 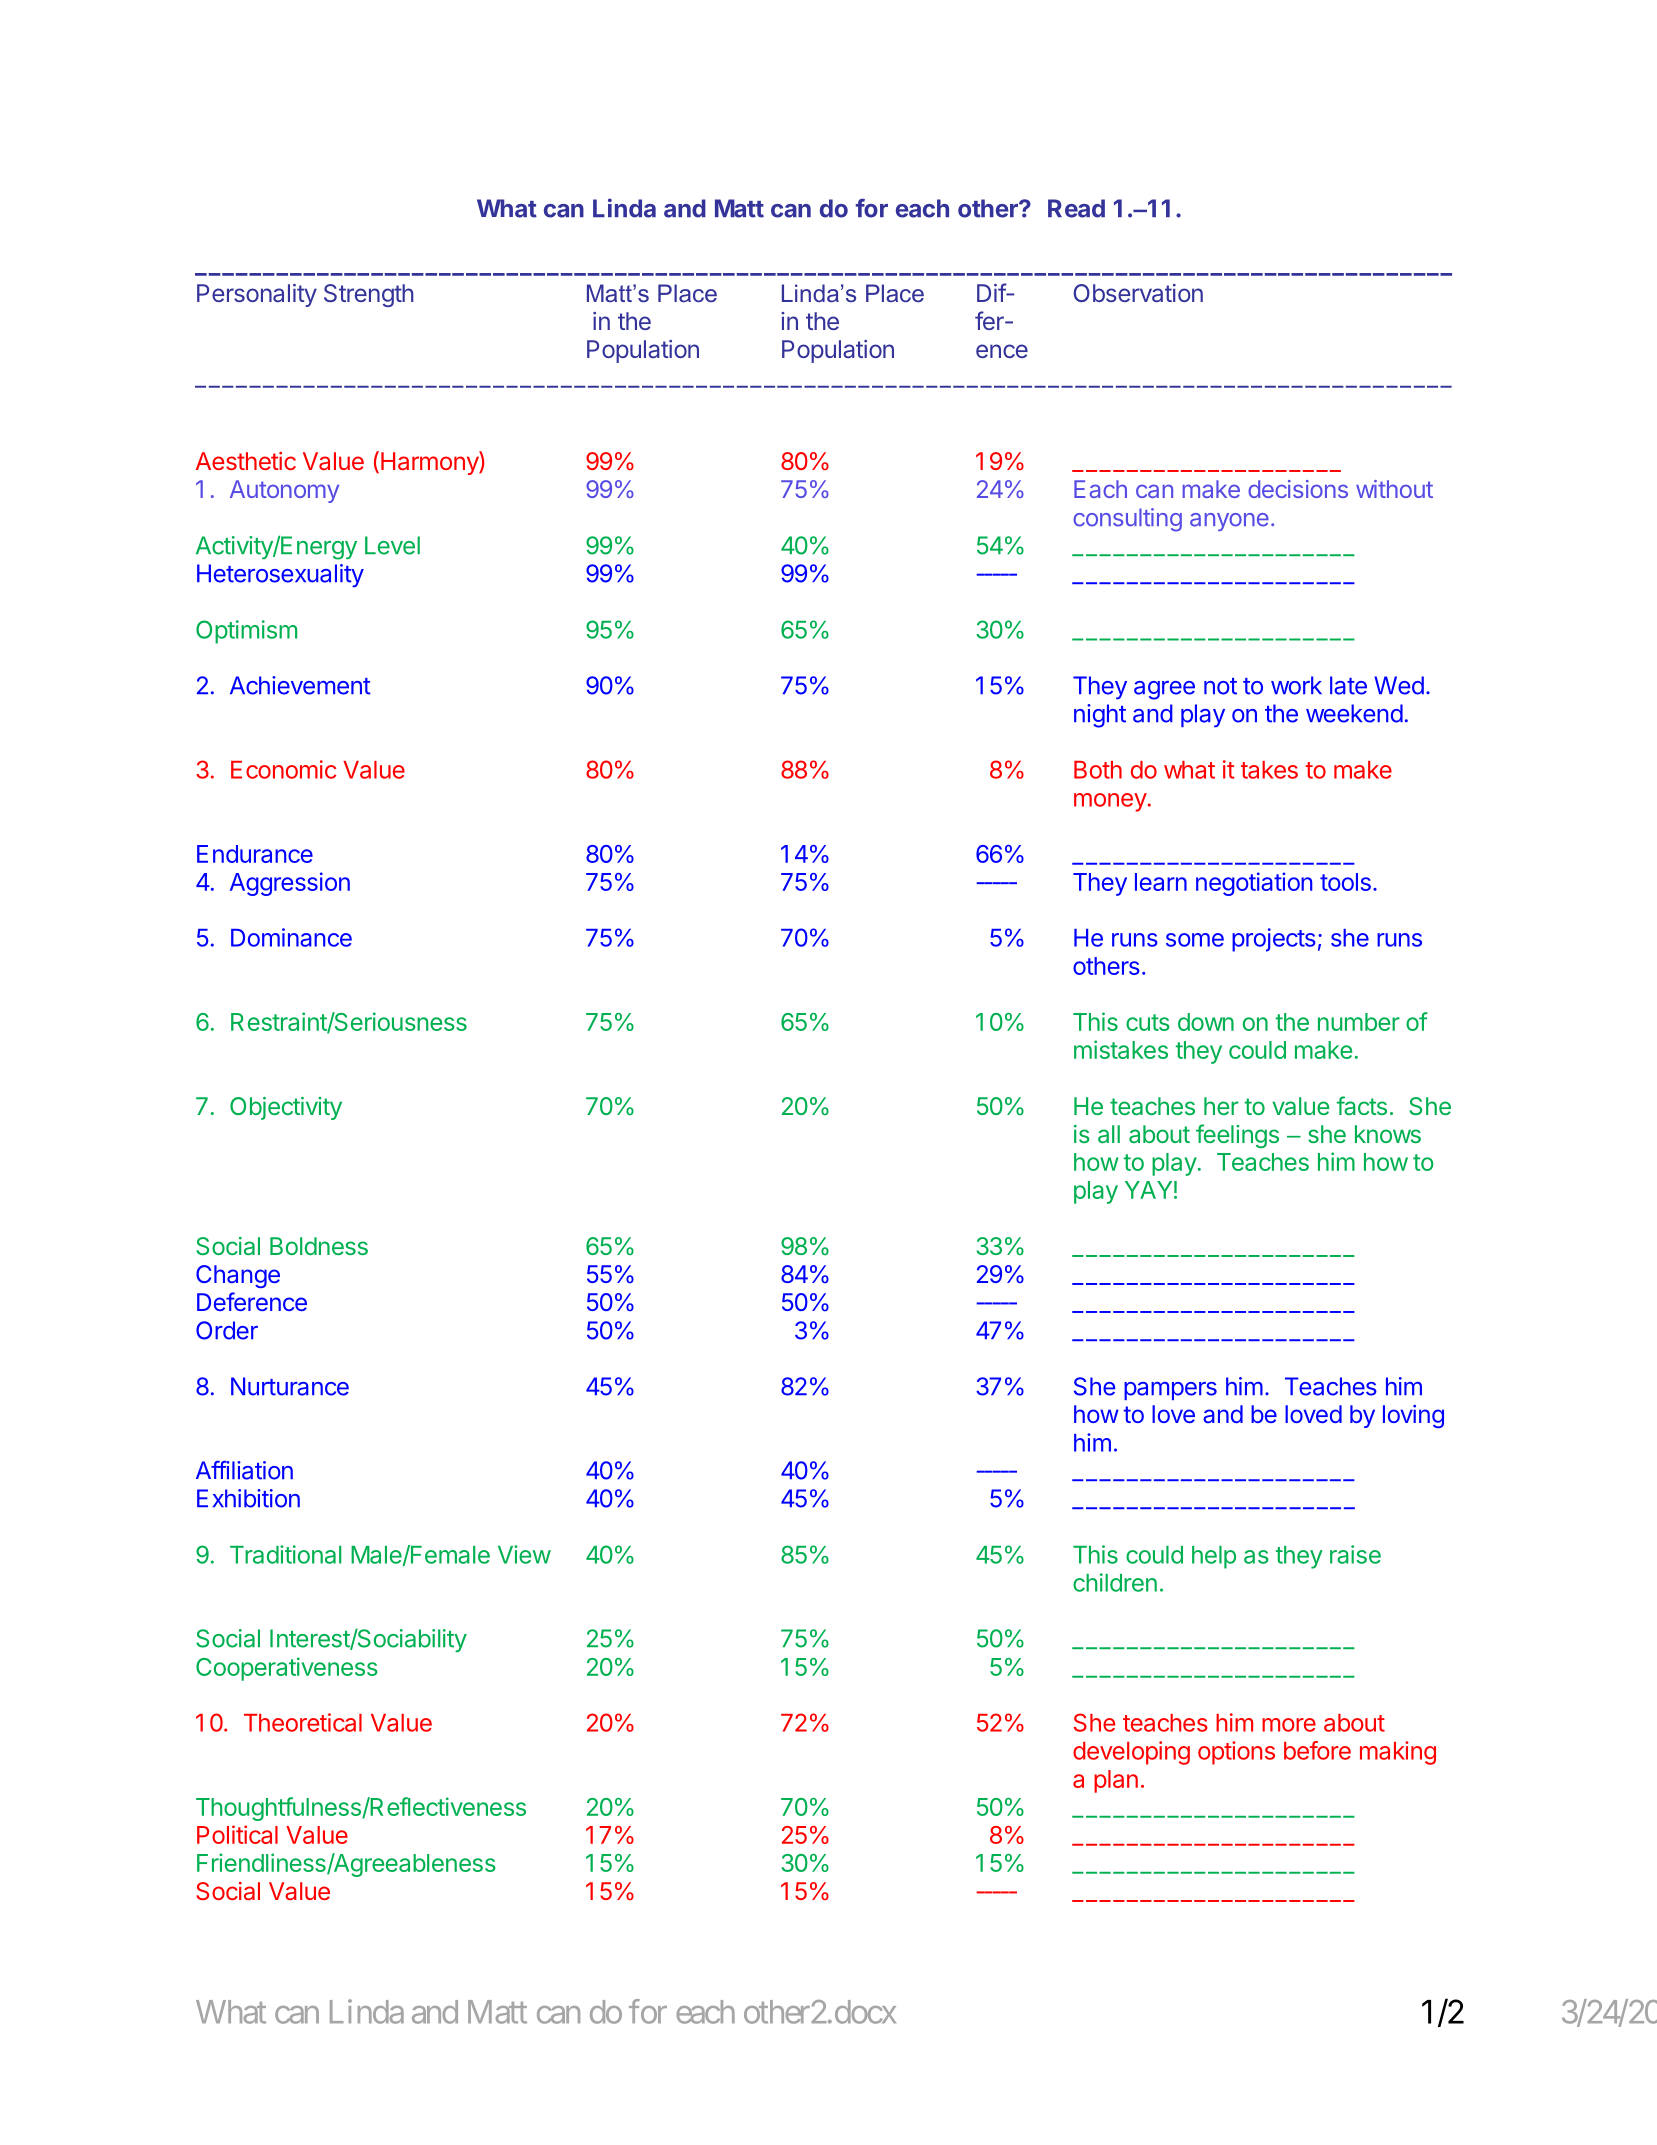 What do you see at coordinates (1206, 1022) in the screenshot?
I see `down` at bounding box center [1206, 1022].
